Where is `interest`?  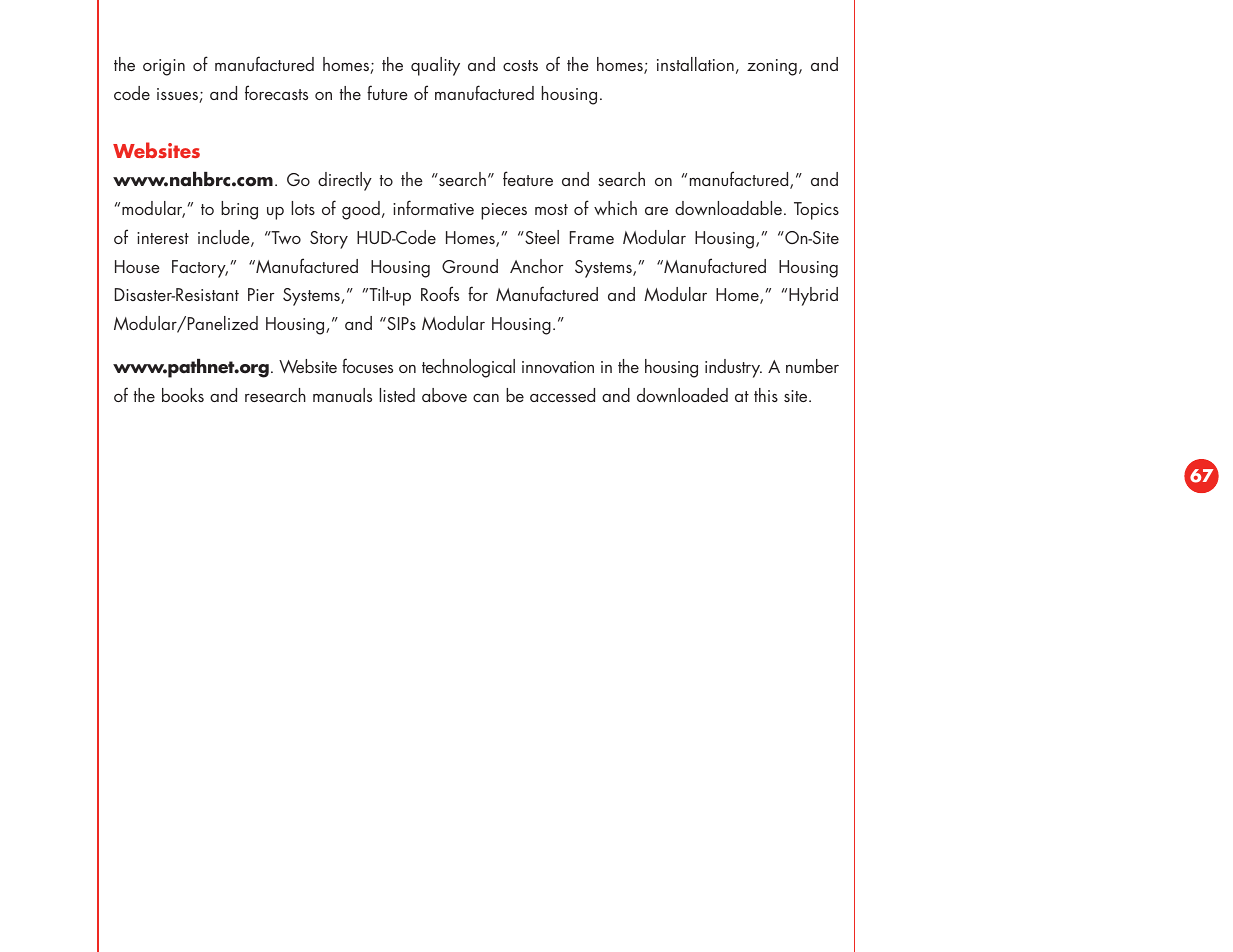
interest is located at coordinates (163, 238).
